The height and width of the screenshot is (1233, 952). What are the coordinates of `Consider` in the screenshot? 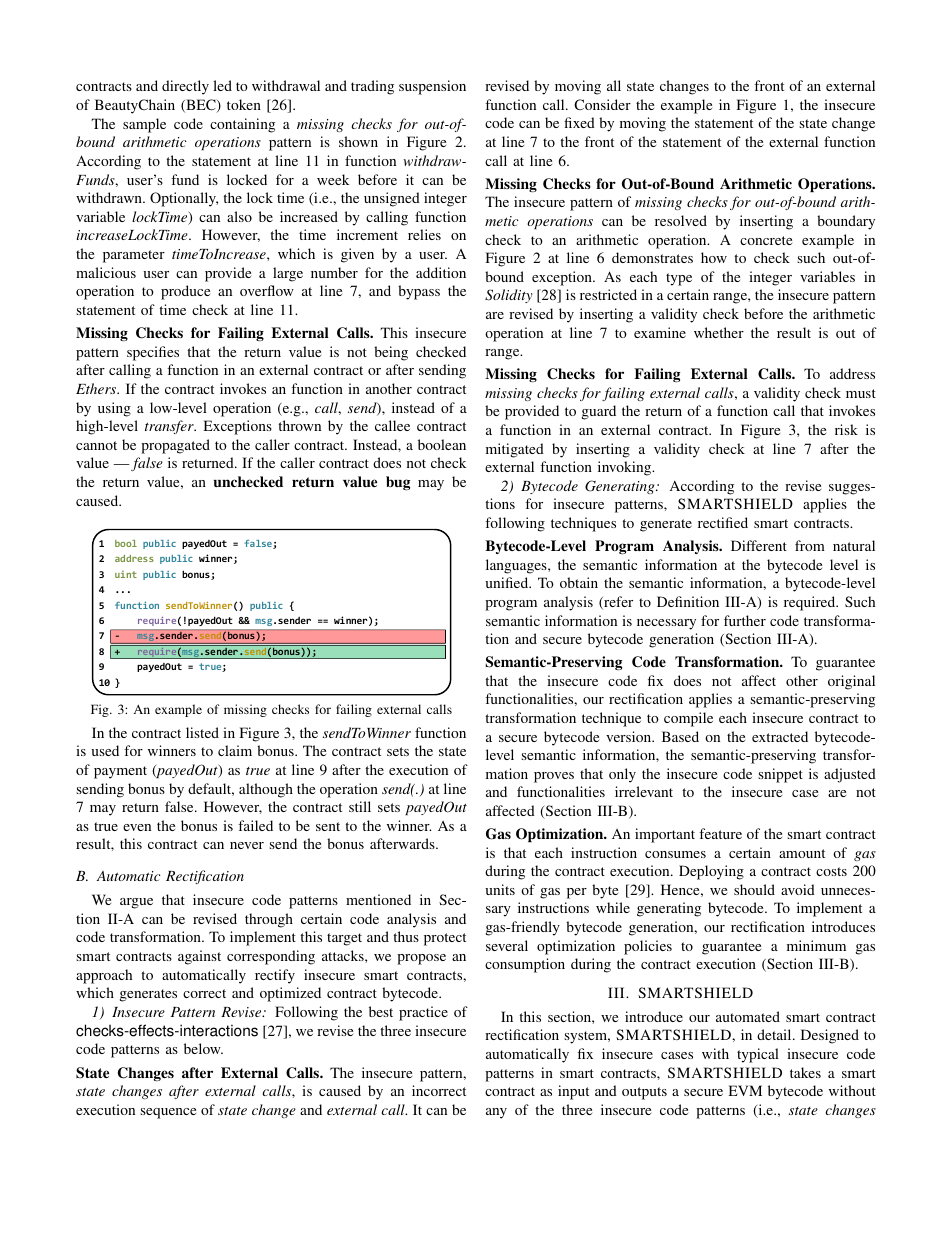 It's located at (602, 104).
